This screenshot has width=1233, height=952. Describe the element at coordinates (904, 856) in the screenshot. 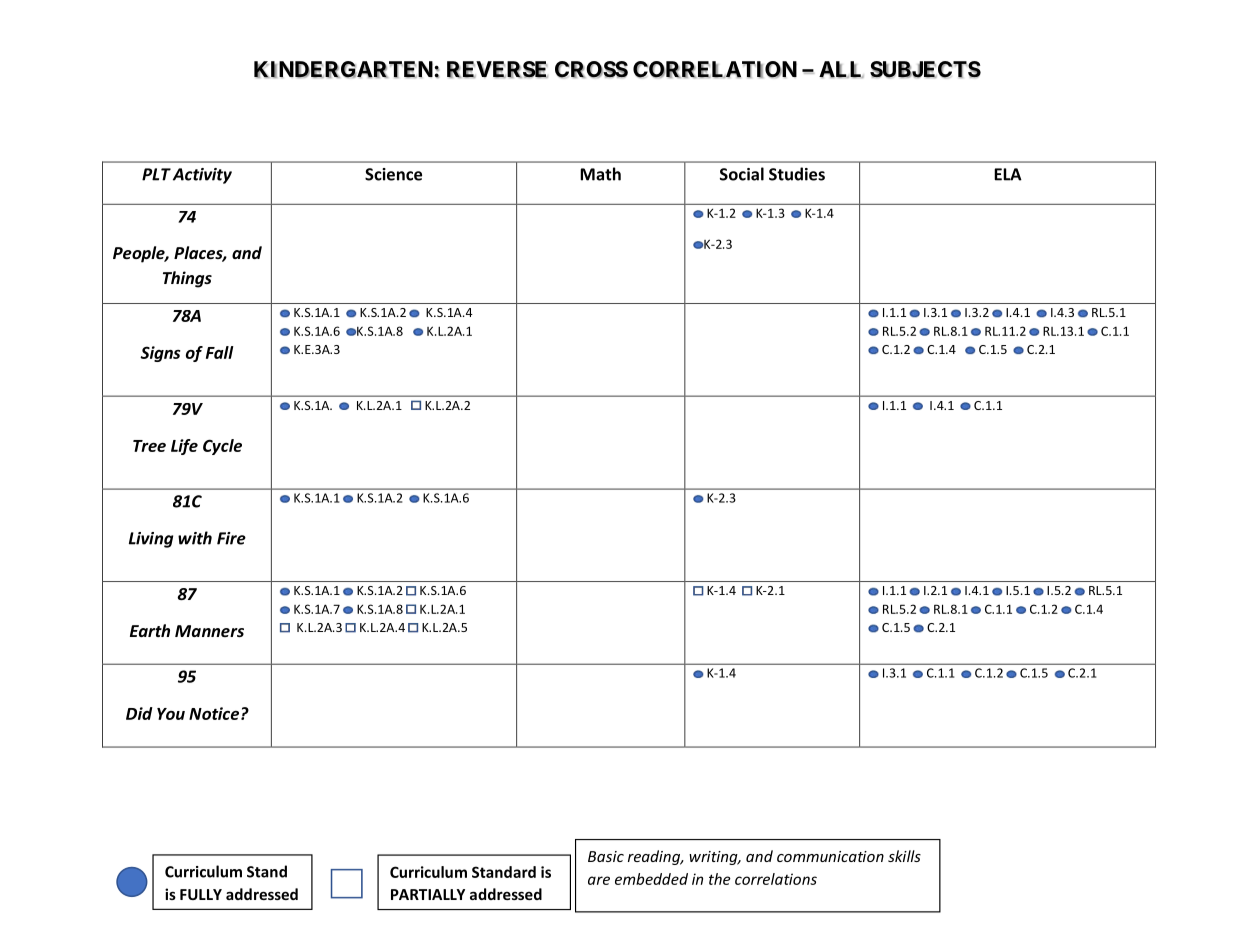

I see `skills` at that location.
